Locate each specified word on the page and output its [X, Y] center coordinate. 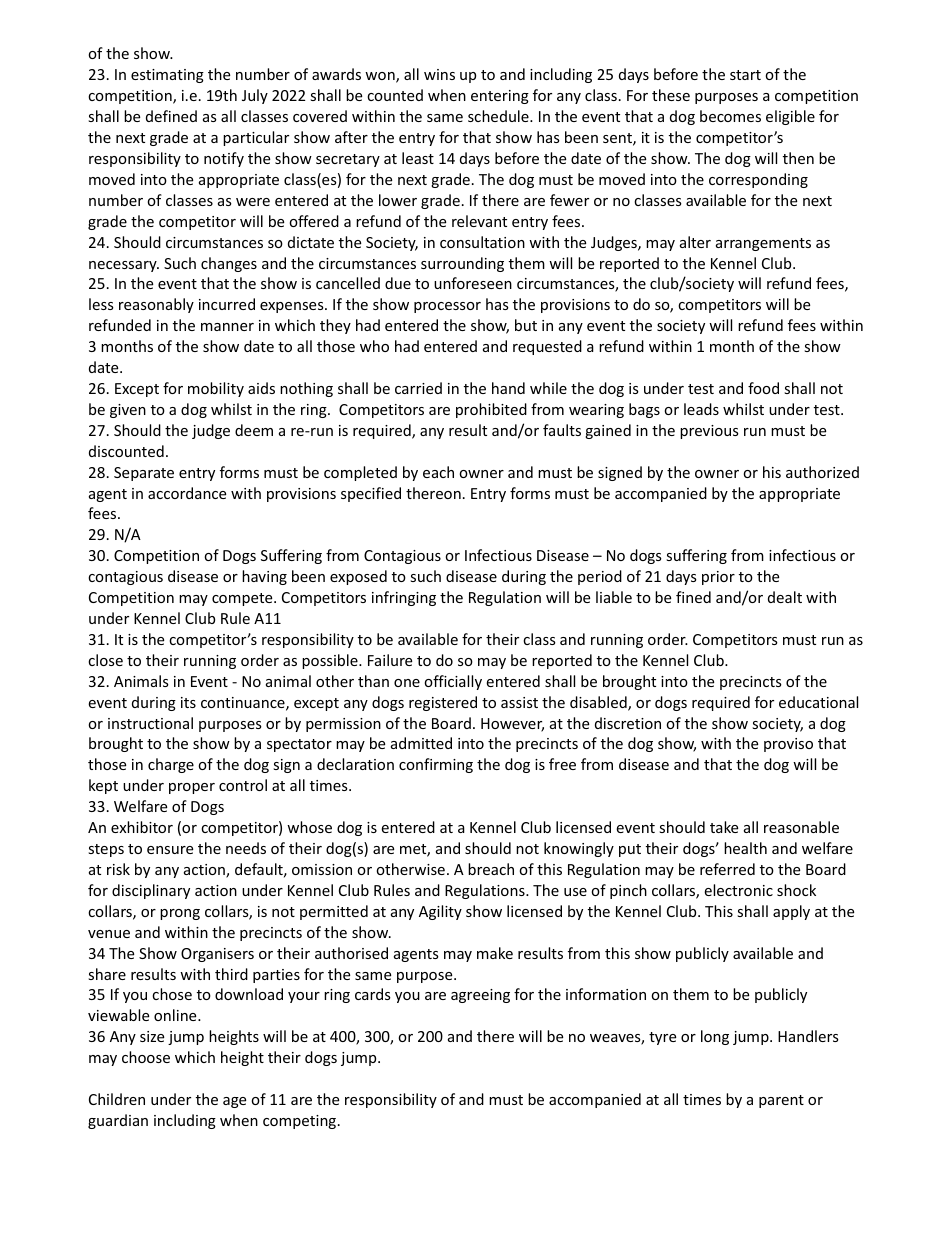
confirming [436, 765]
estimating [167, 76]
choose [146, 1057]
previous [709, 432]
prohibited [491, 410]
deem [254, 430]
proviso [788, 745]
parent [781, 1101]
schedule [499, 116]
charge [171, 765]
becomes [730, 116]
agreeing [480, 996]
